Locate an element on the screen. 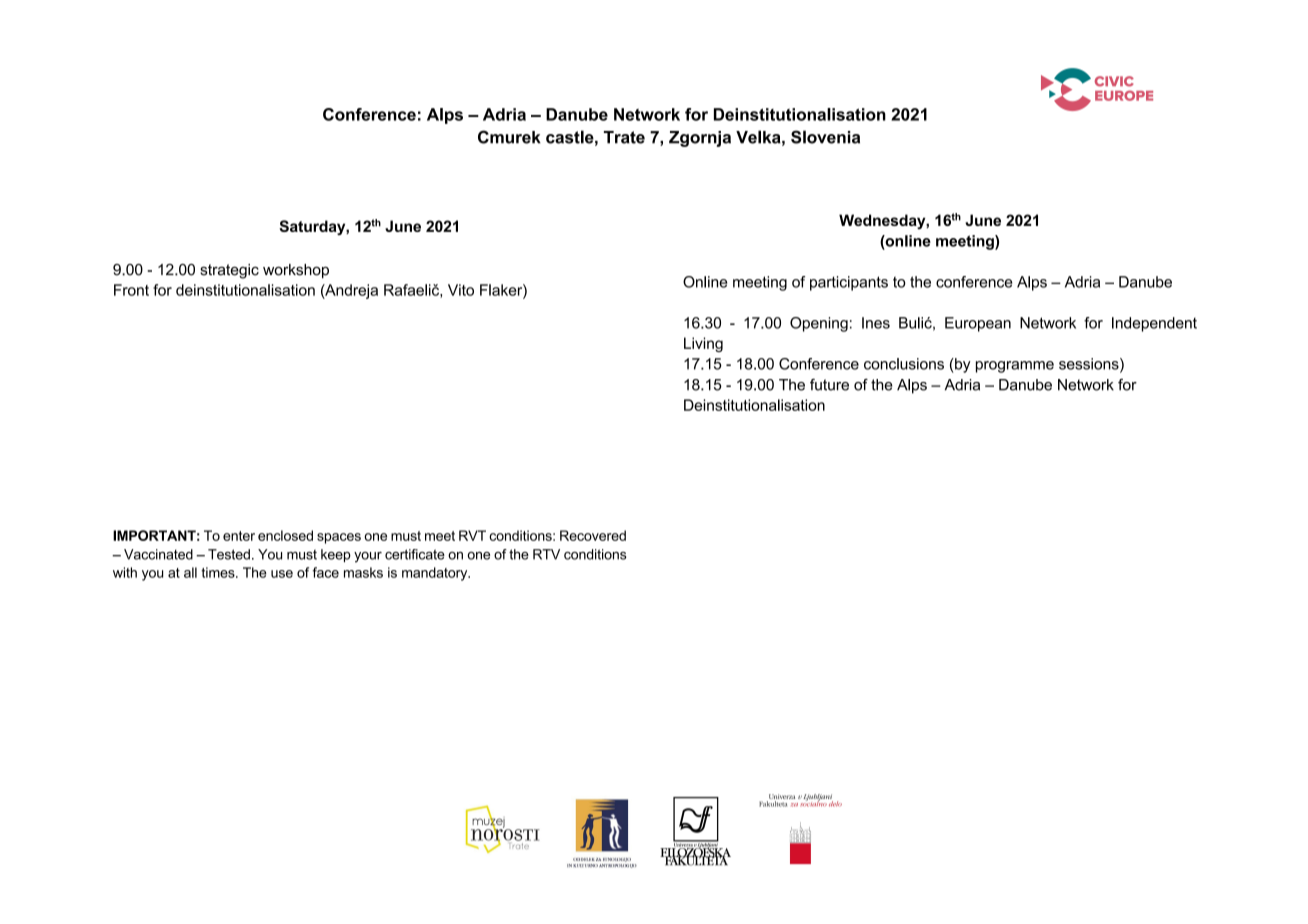  future is located at coordinates (829, 385).
